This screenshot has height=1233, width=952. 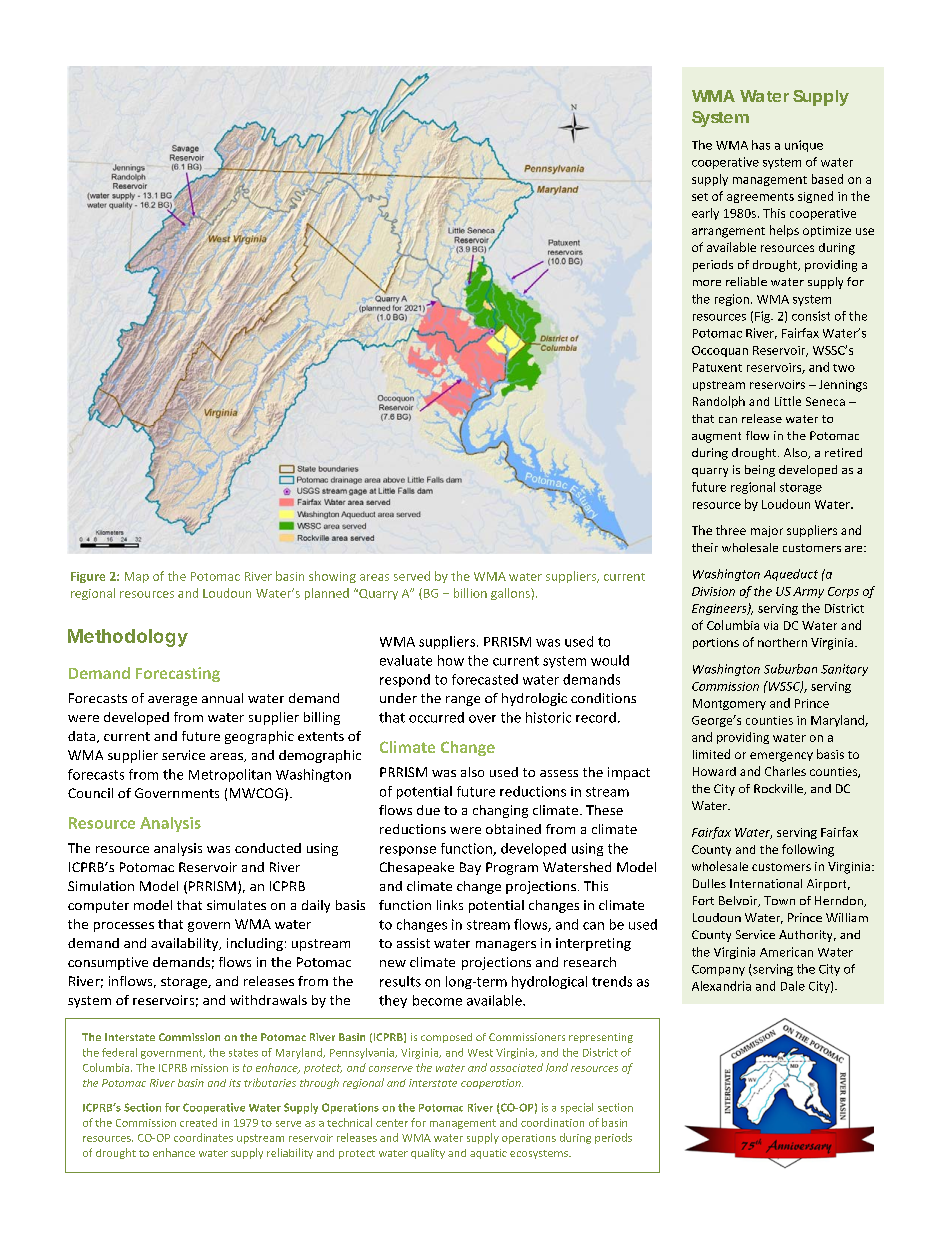 I want to click on created, so click(x=198, y=1122).
